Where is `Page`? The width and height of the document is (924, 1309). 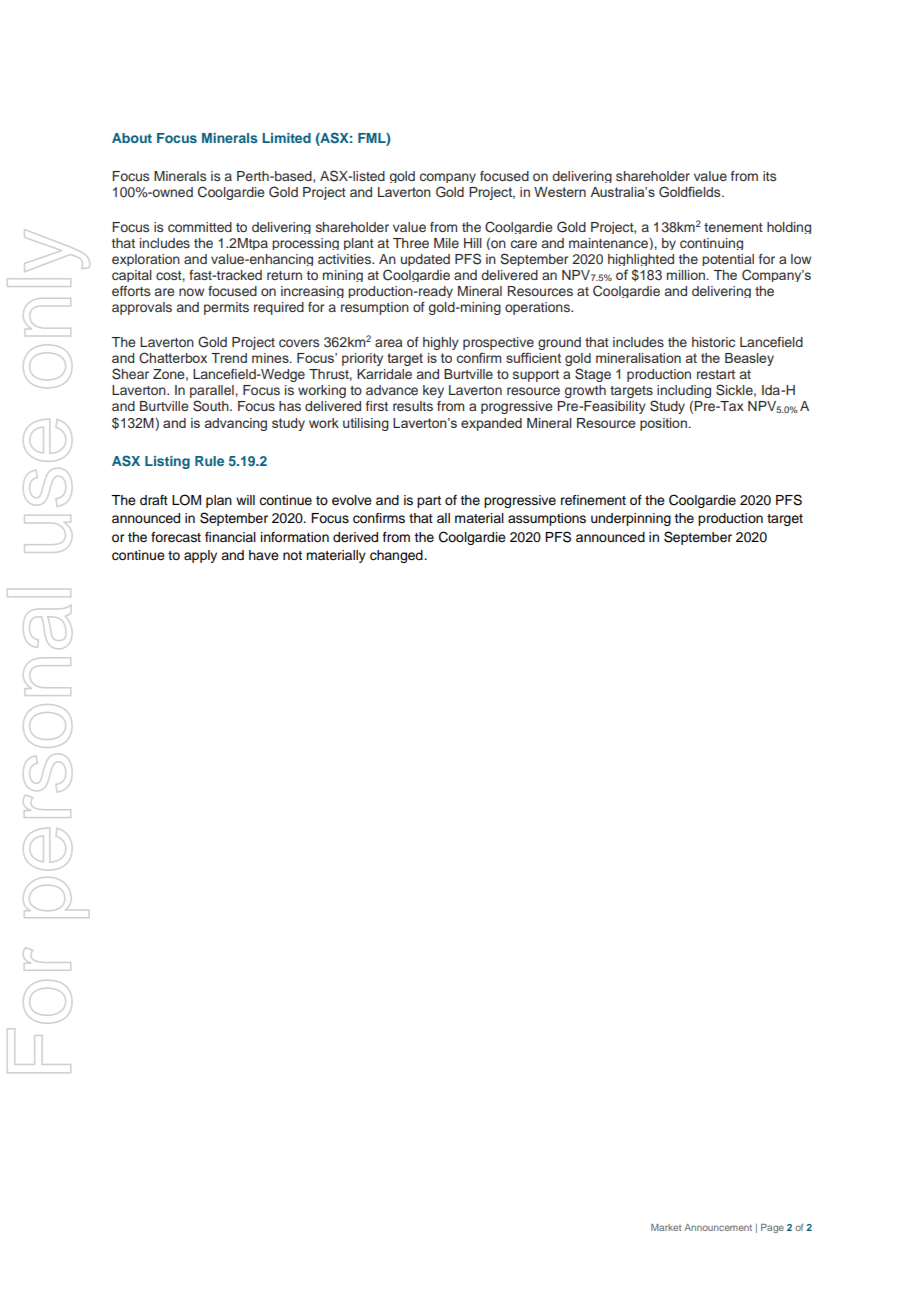
Page is located at coordinates (772, 1228).
